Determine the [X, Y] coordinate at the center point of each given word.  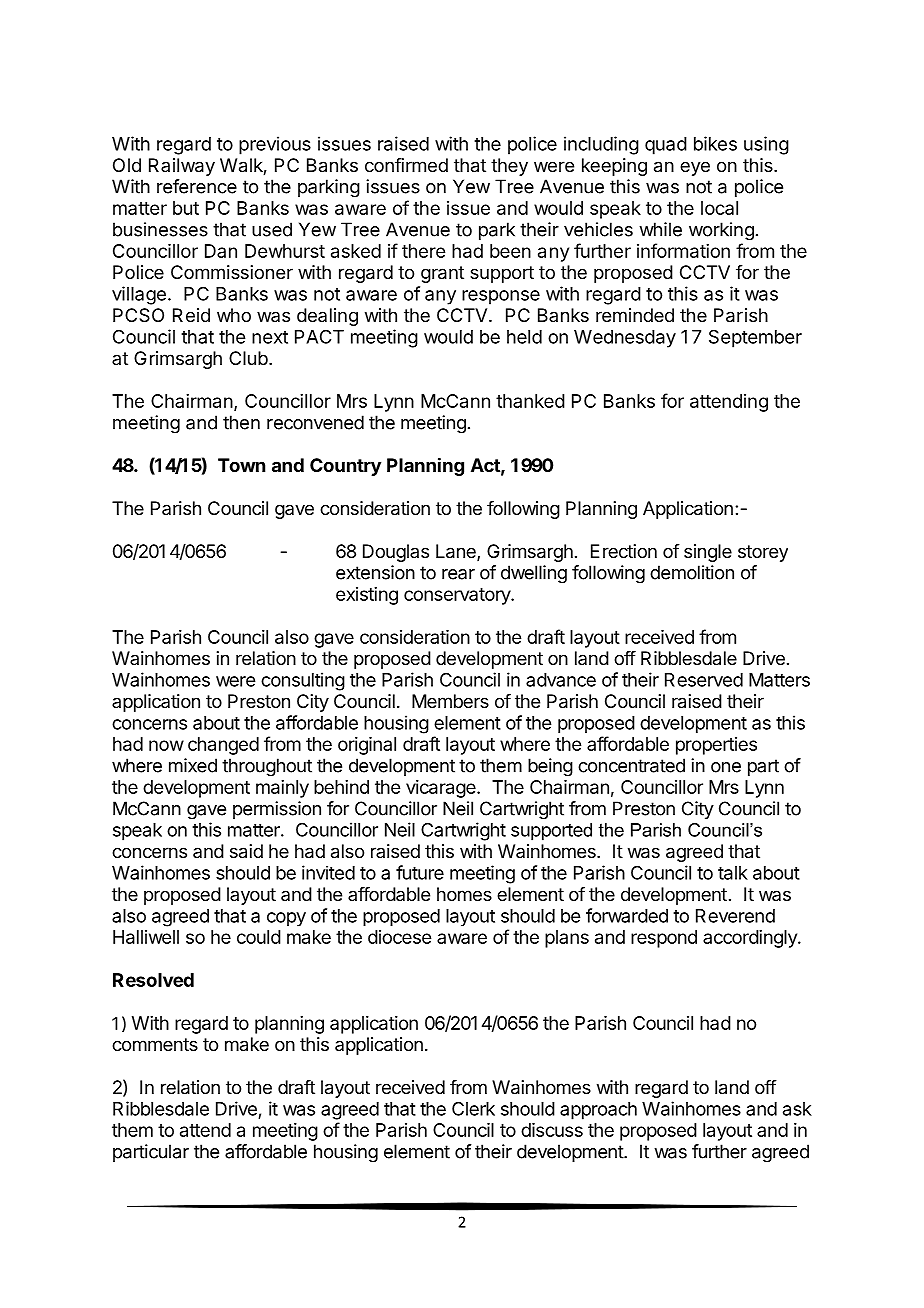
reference [197, 186]
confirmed [406, 165]
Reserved [704, 680]
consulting [303, 681]
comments [155, 1044]
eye [695, 168]
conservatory [458, 596]
